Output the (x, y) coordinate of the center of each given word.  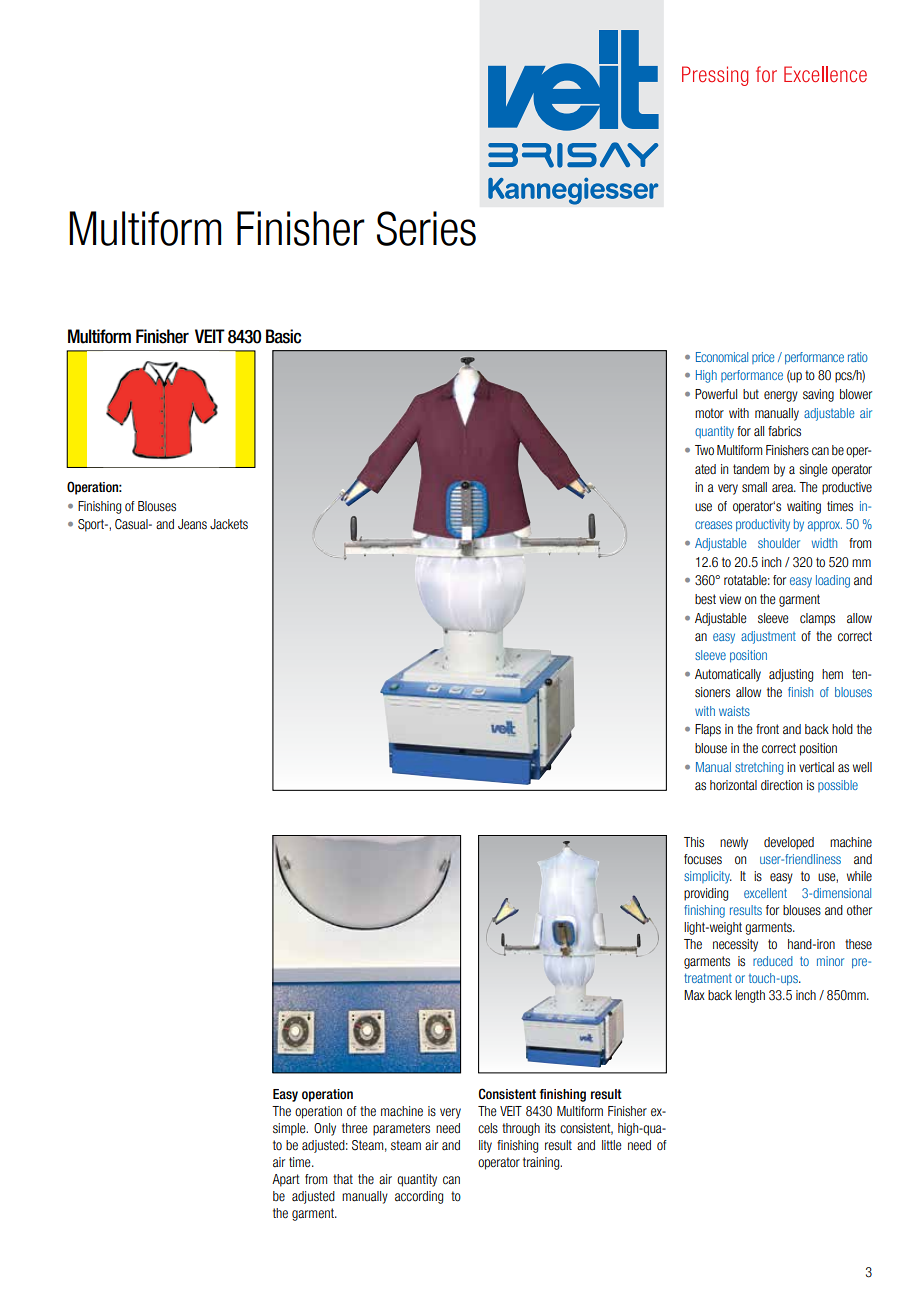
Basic (283, 336)
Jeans (192, 524)
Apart (286, 1180)
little (612, 1145)
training (542, 1163)
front (767, 729)
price (763, 358)
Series (426, 228)
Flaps (708, 730)
